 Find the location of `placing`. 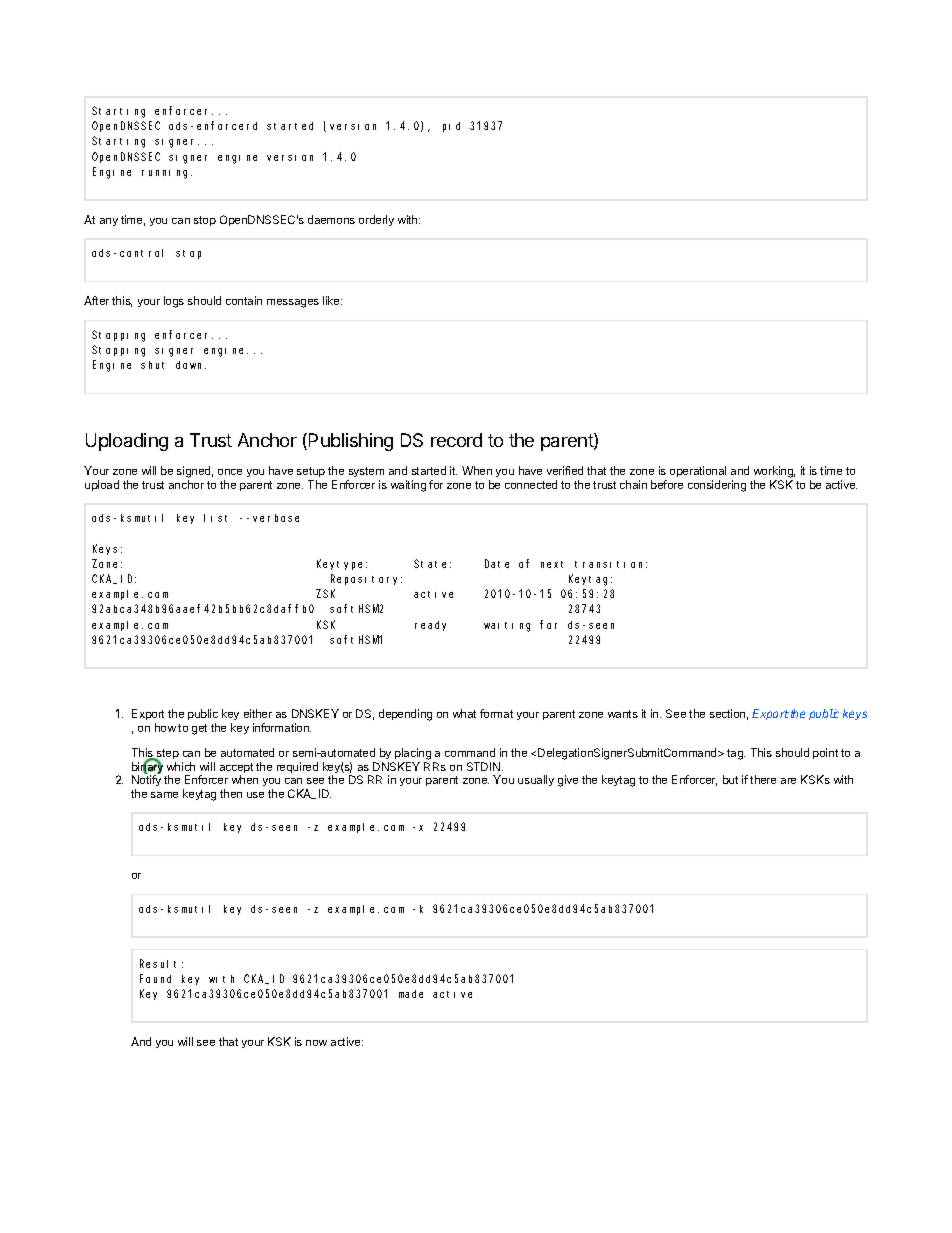

placing is located at coordinates (413, 755).
